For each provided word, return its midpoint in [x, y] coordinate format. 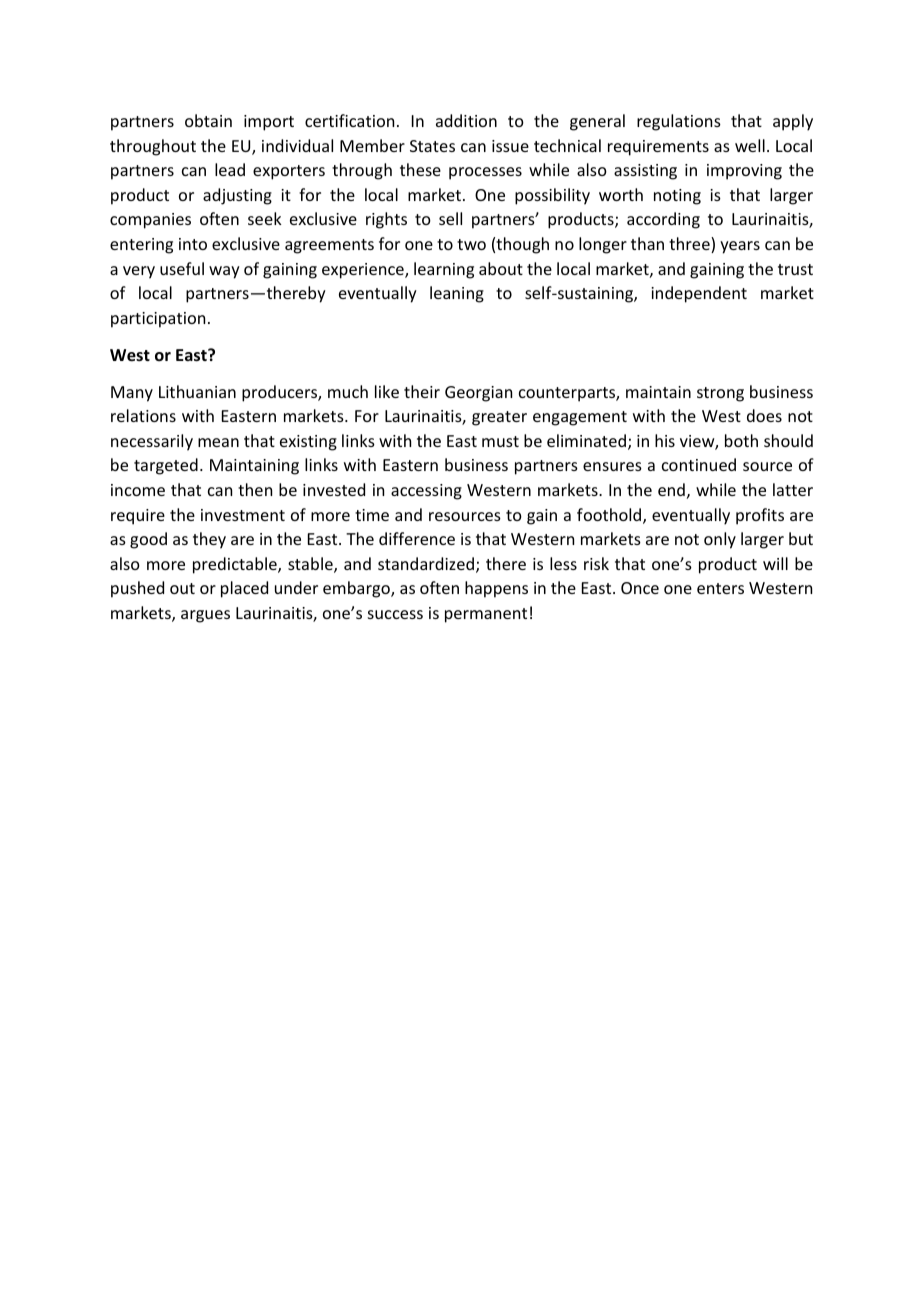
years [740, 247]
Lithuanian [197, 391]
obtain [208, 120]
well [750, 145]
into [193, 244]
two [471, 244]
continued [699, 464]
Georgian [478, 394]
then [255, 489]
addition [466, 120]
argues [205, 616]
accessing [426, 492]
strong [720, 394]
